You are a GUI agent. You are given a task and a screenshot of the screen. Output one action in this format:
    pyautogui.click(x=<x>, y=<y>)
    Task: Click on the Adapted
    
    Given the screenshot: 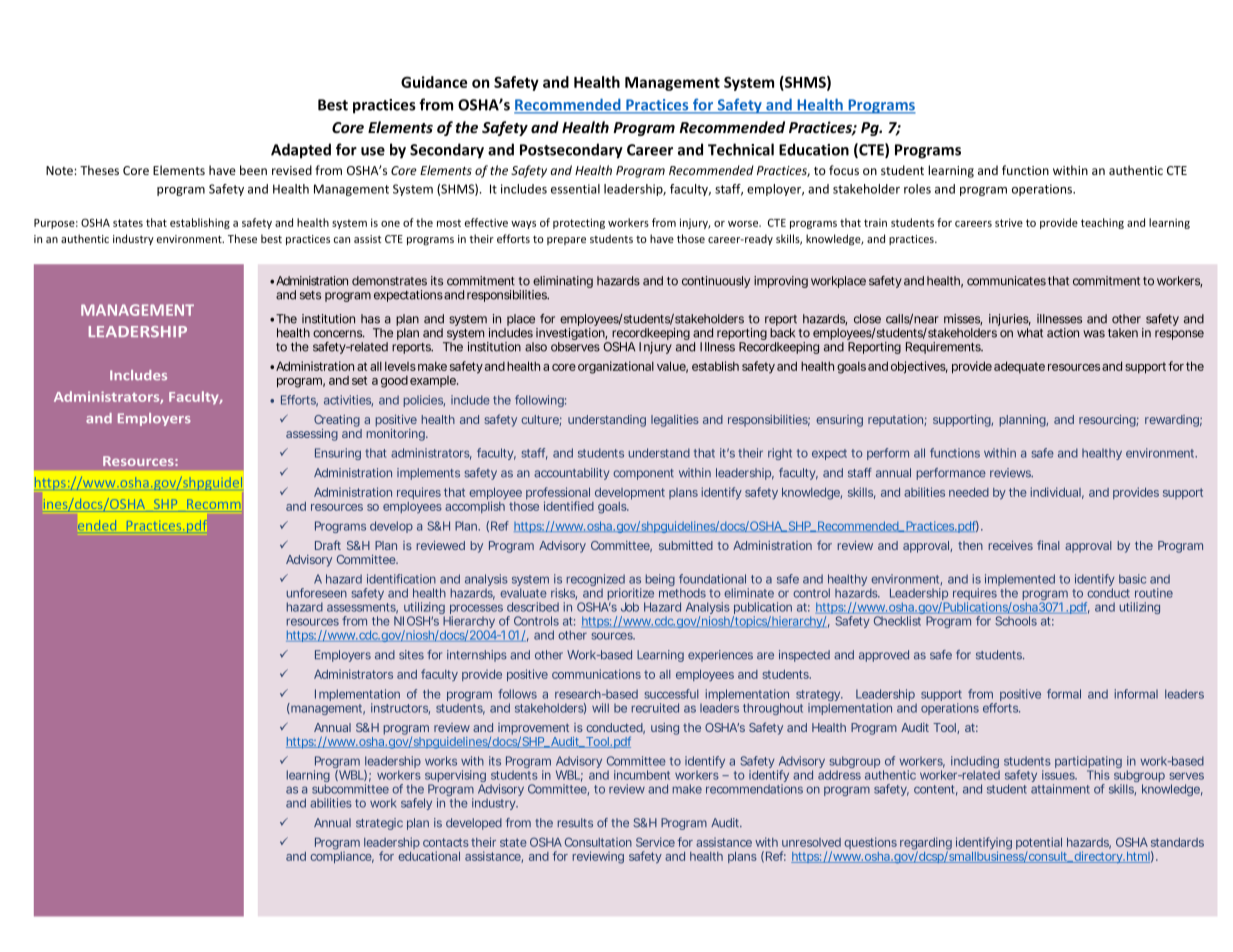 What is the action you would take?
    pyautogui.click(x=301, y=151)
